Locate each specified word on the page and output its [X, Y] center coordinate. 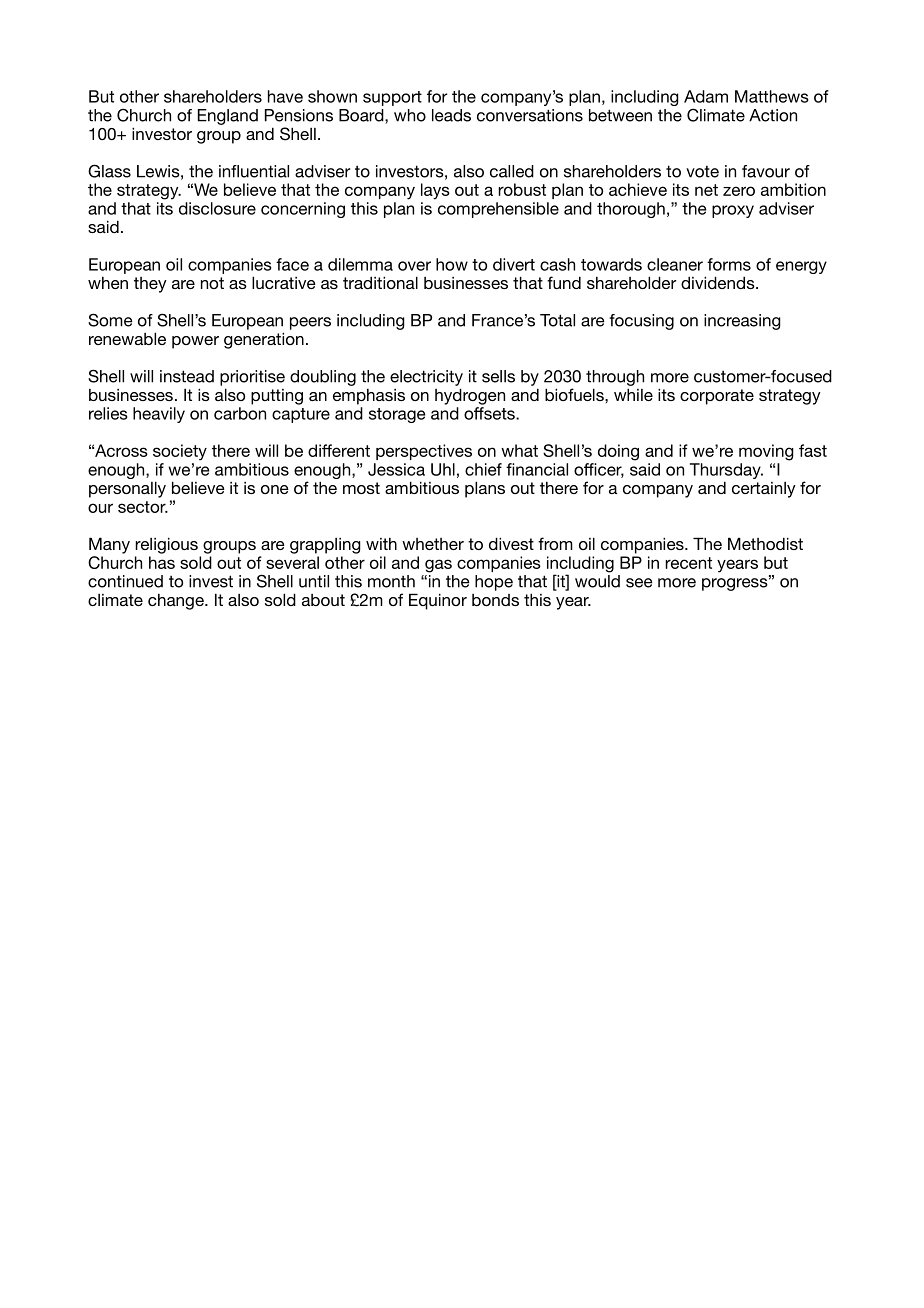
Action [773, 115]
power [195, 342]
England [228, 117]
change [177, 602]
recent [688, 563]
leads [451, 115]
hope [494, 583]
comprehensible [498, 210]
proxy [733, 211]
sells [498, 376]
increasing [742, 322]
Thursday [726, 471]
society [180, 452]
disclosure [217, 208]
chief [483, 469]
